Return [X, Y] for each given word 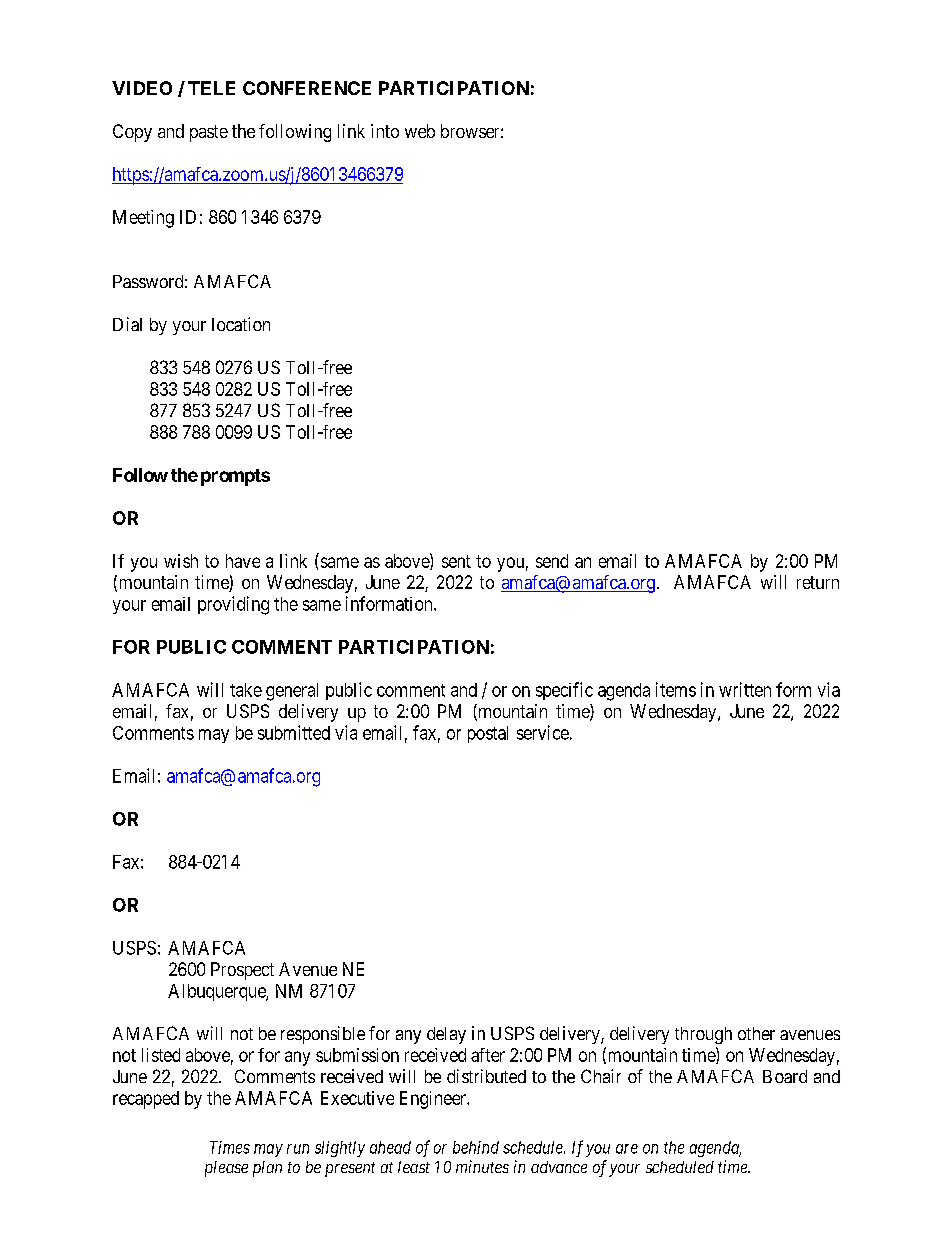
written [745, 689]
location [241, 324]
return [818, 582]
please [226, 1169]
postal [488, 734]
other [756, 1033]
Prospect [242, 971]
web [420, 131]
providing [233, 605]
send [552, 561]
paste [209, 133]
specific [564, 691]
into [385, 131]
